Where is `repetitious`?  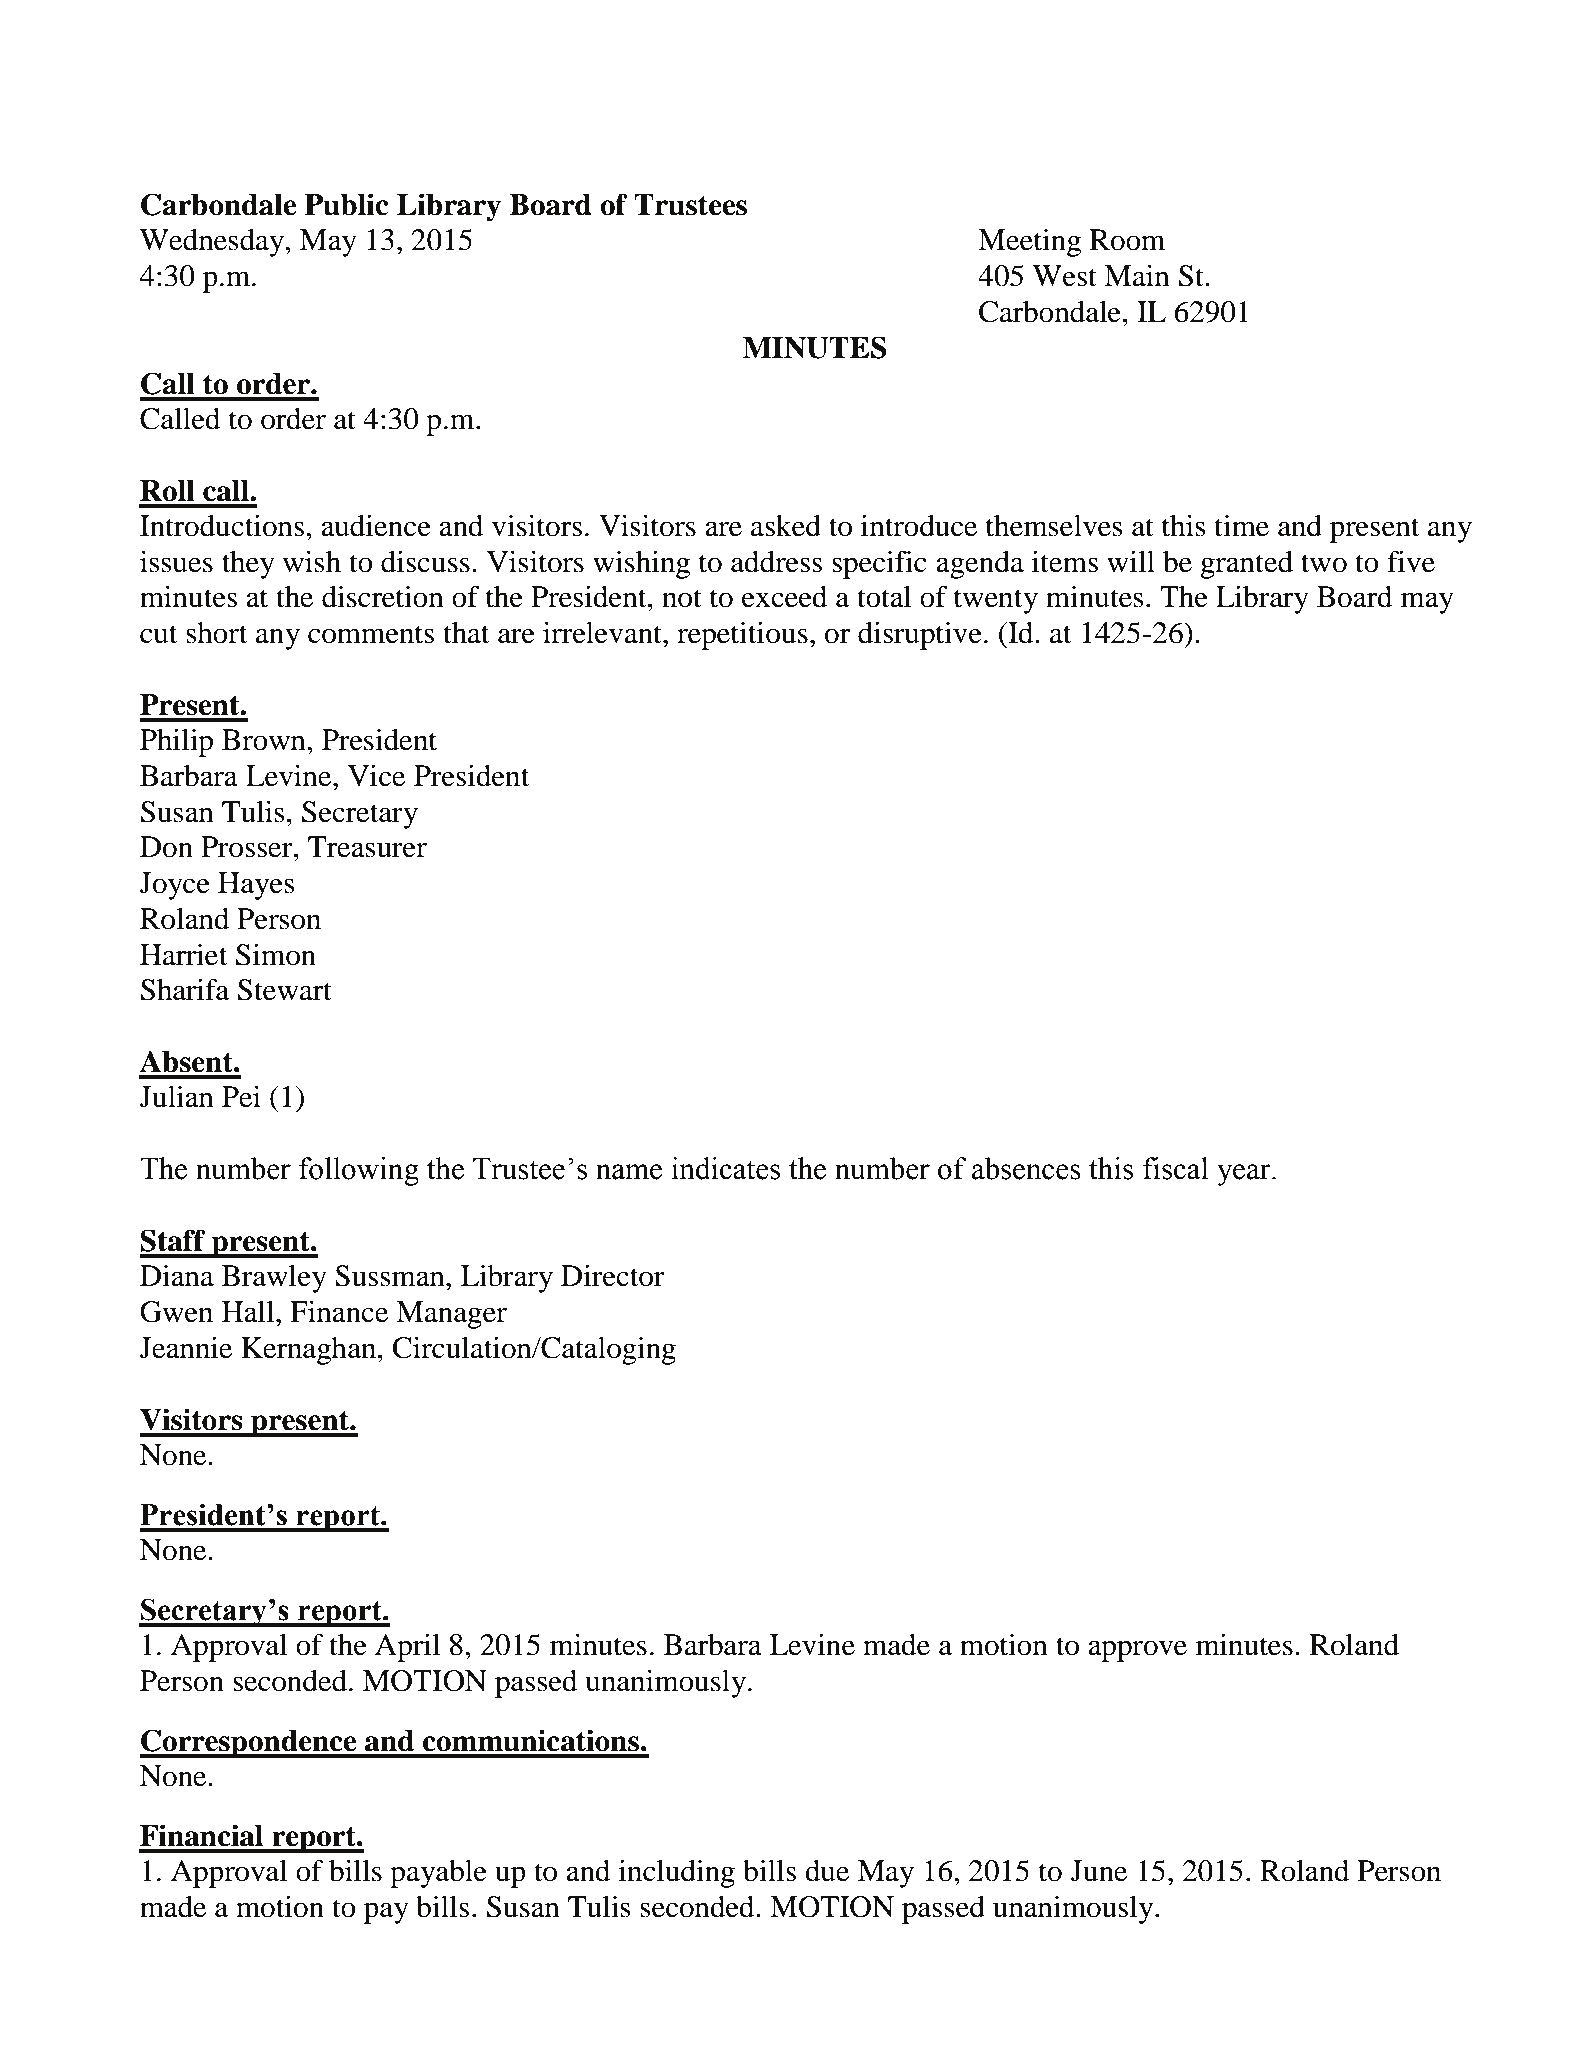
repetitious is located at coordinates (742, 636).
